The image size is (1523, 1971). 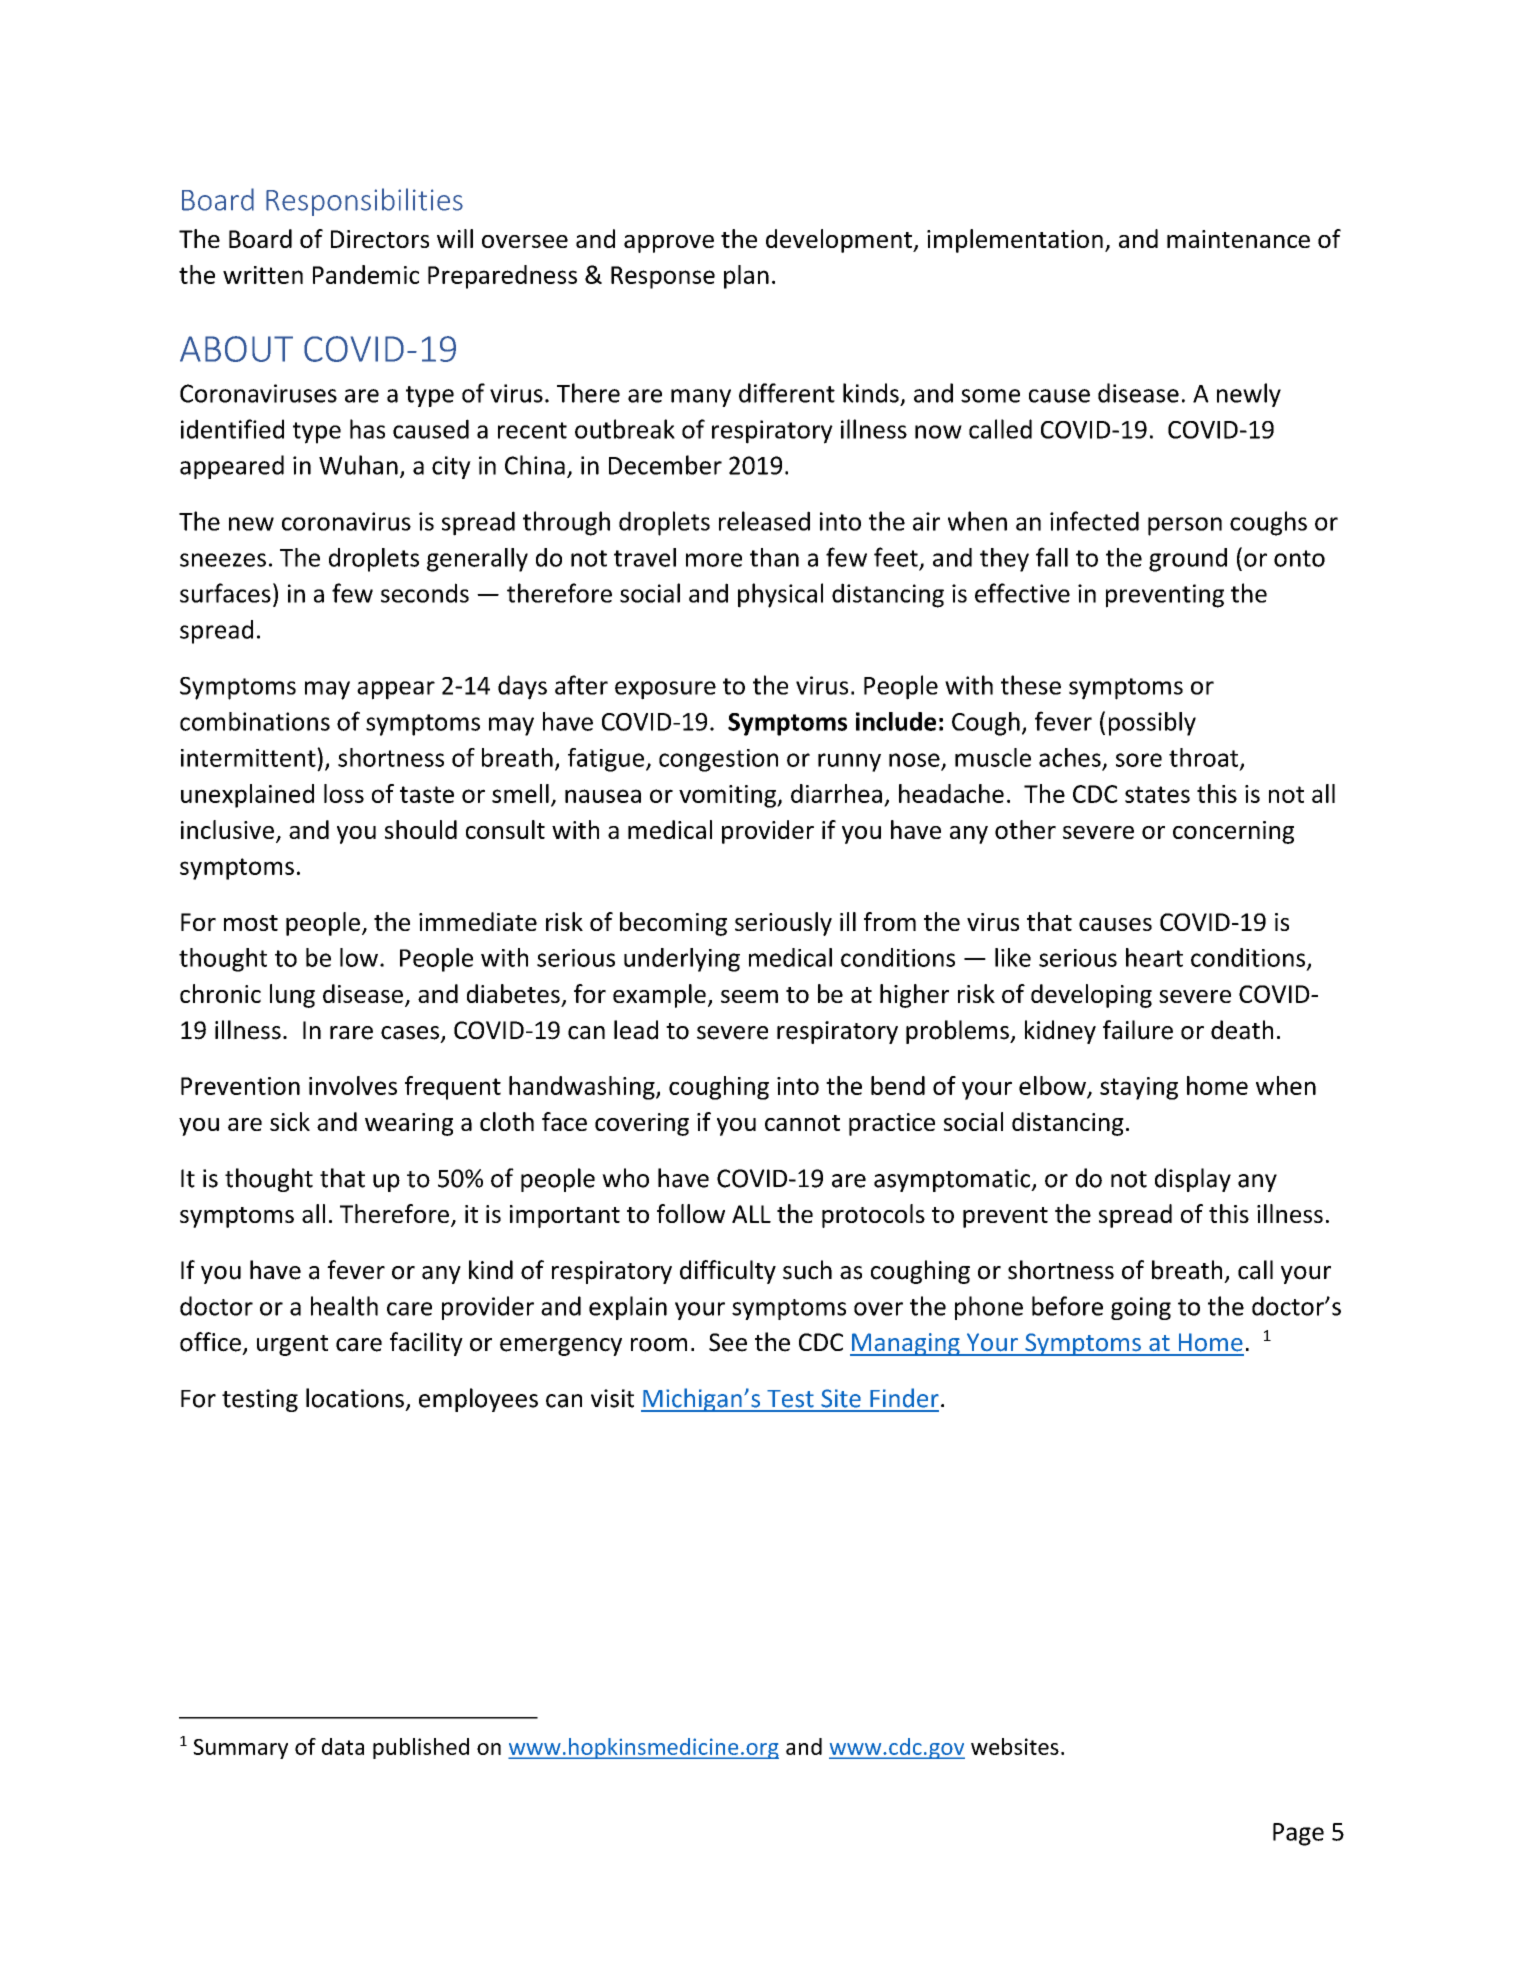 What do you see at coordinates (659, 1345) in the screenshot?
I see `room` at bounding box center [659, 1345].
